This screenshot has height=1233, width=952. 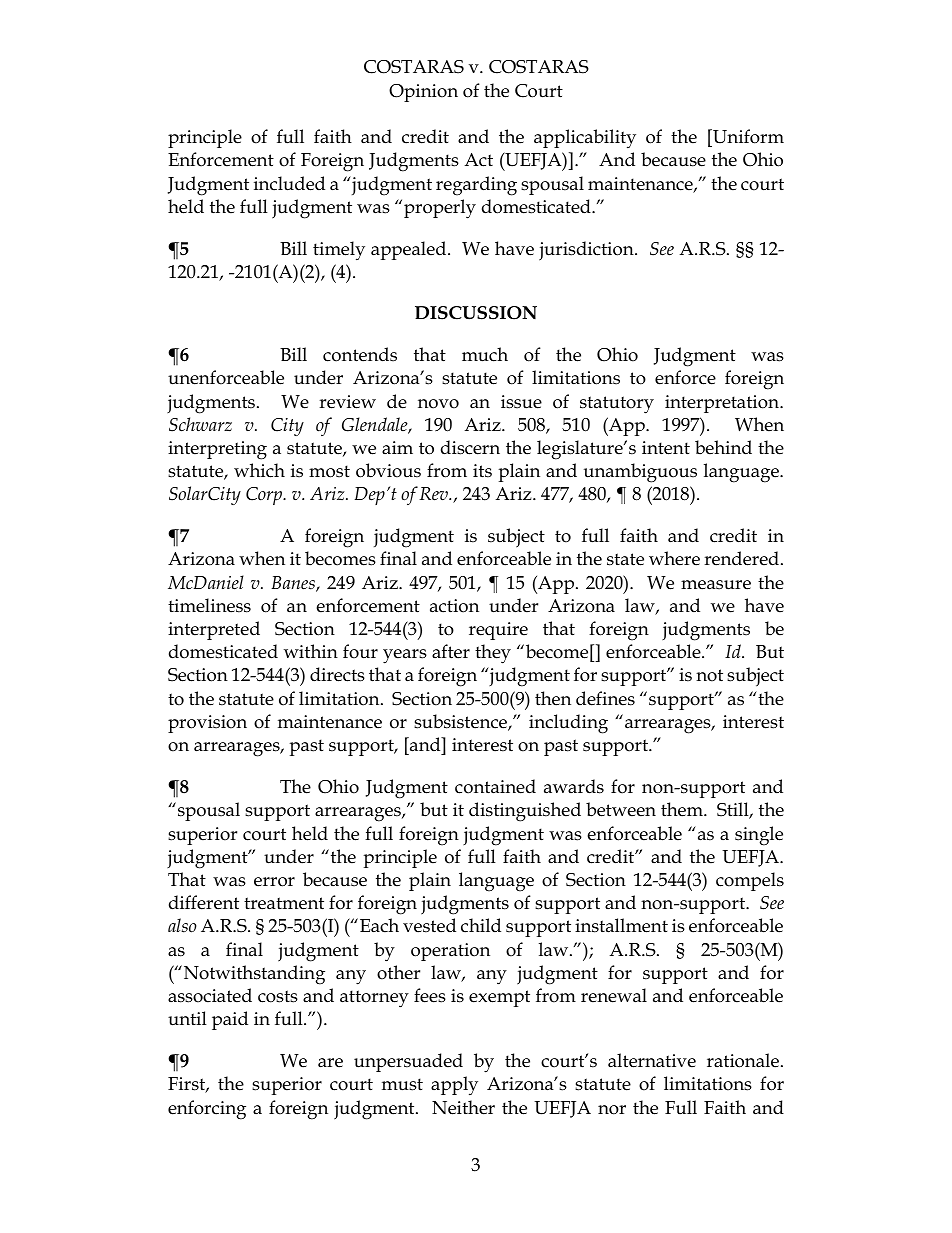 I want to click on contained, so click(x=495, y=786).
